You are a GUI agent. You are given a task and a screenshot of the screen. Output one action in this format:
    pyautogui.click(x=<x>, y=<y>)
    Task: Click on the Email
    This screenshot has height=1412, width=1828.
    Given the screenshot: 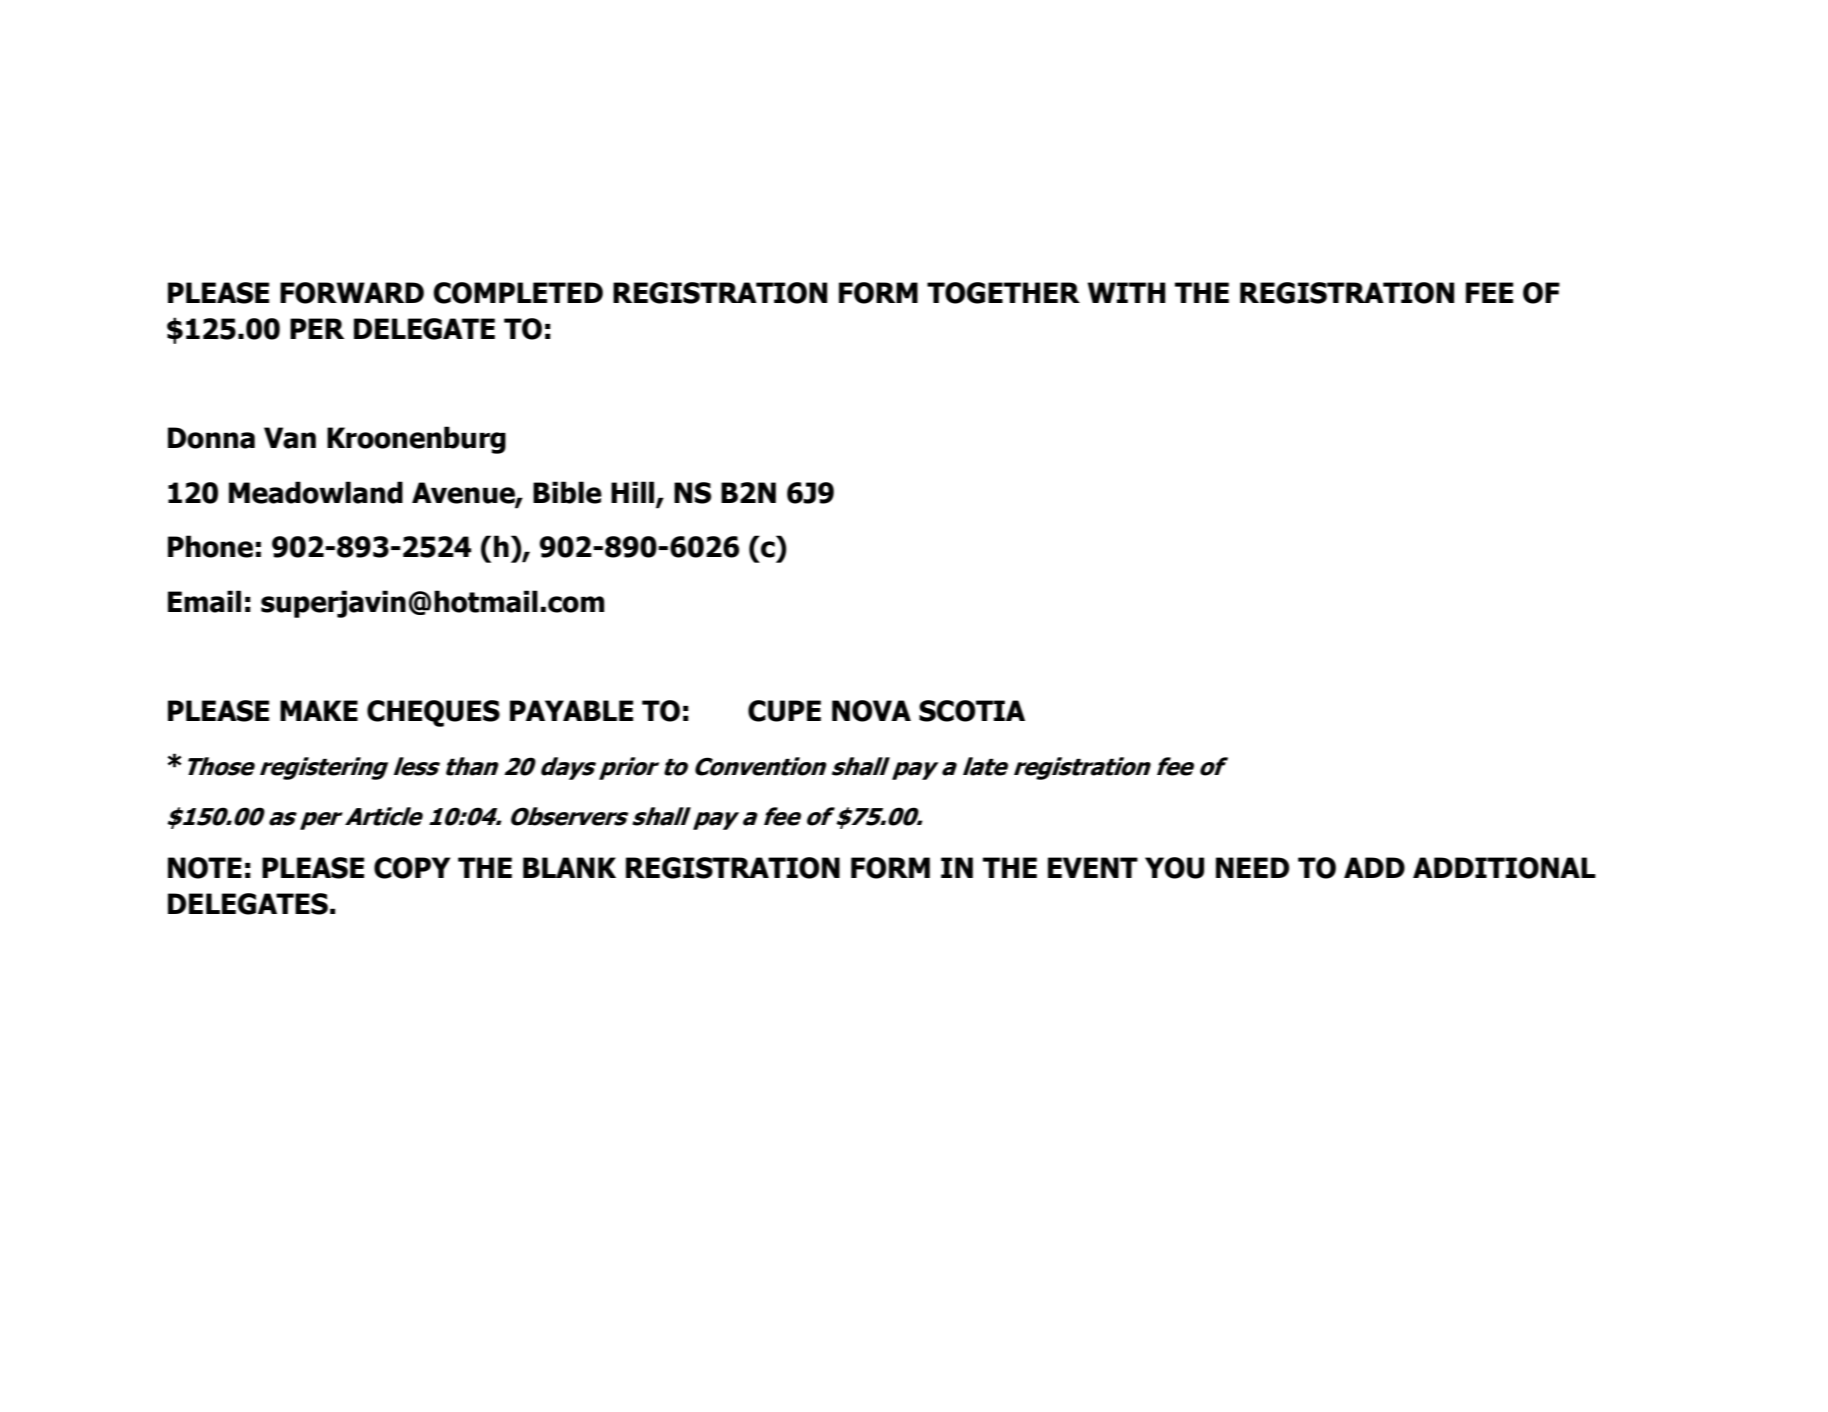 What is the action you would take?
    pyautogui.click(x=204, y=601)
